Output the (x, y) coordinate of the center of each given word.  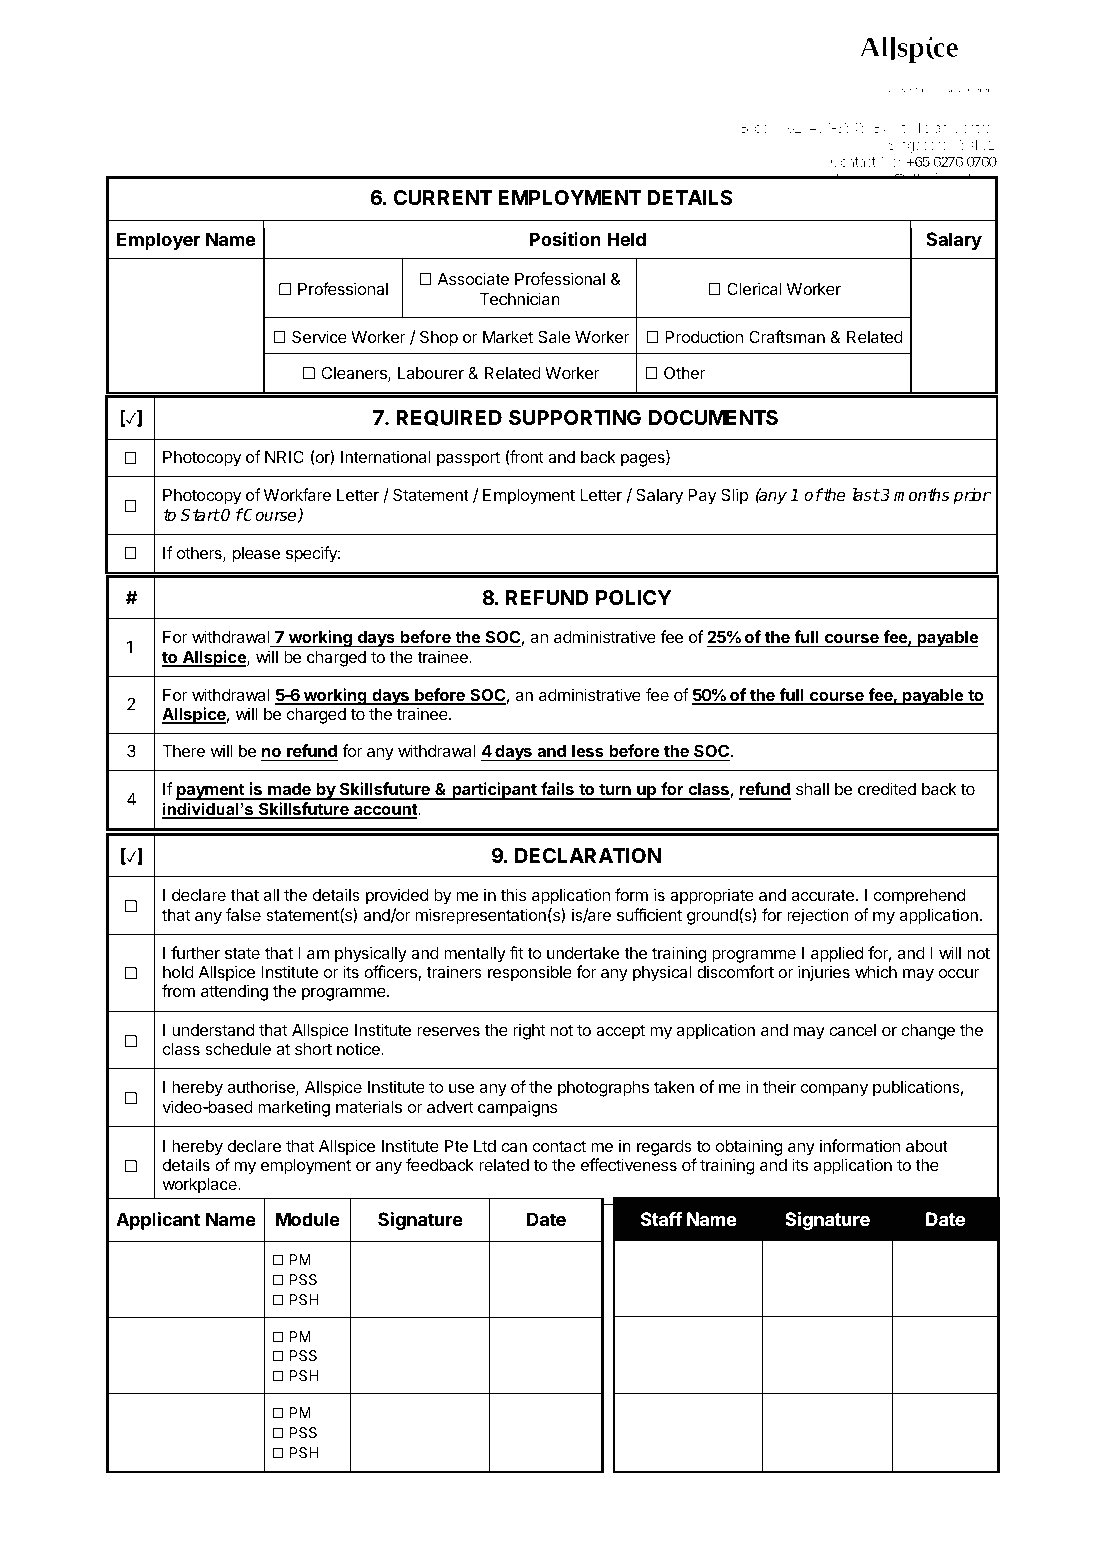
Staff (661, 1219)
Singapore (918, 146)
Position (565, 239)
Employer (158, 241)
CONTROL (570, 1496)
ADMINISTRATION (175, 1517)
